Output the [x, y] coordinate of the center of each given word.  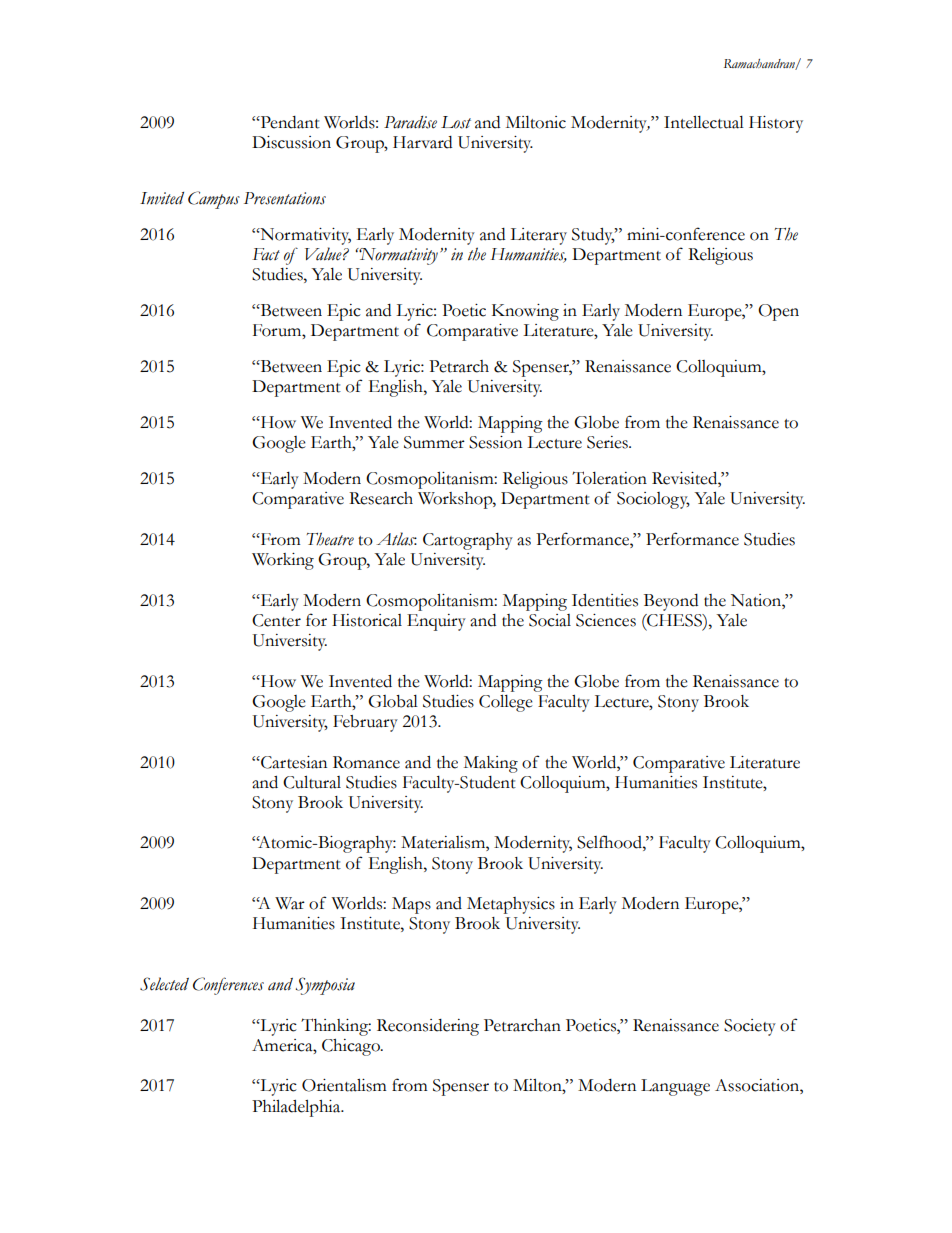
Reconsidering [428, 1027]
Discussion [291, 142]
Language [675, 1087]
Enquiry [436, 622]
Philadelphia [297, 1108]
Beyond [671, 602]
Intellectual [704, 122]
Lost [456, 122]
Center [276, 620]
